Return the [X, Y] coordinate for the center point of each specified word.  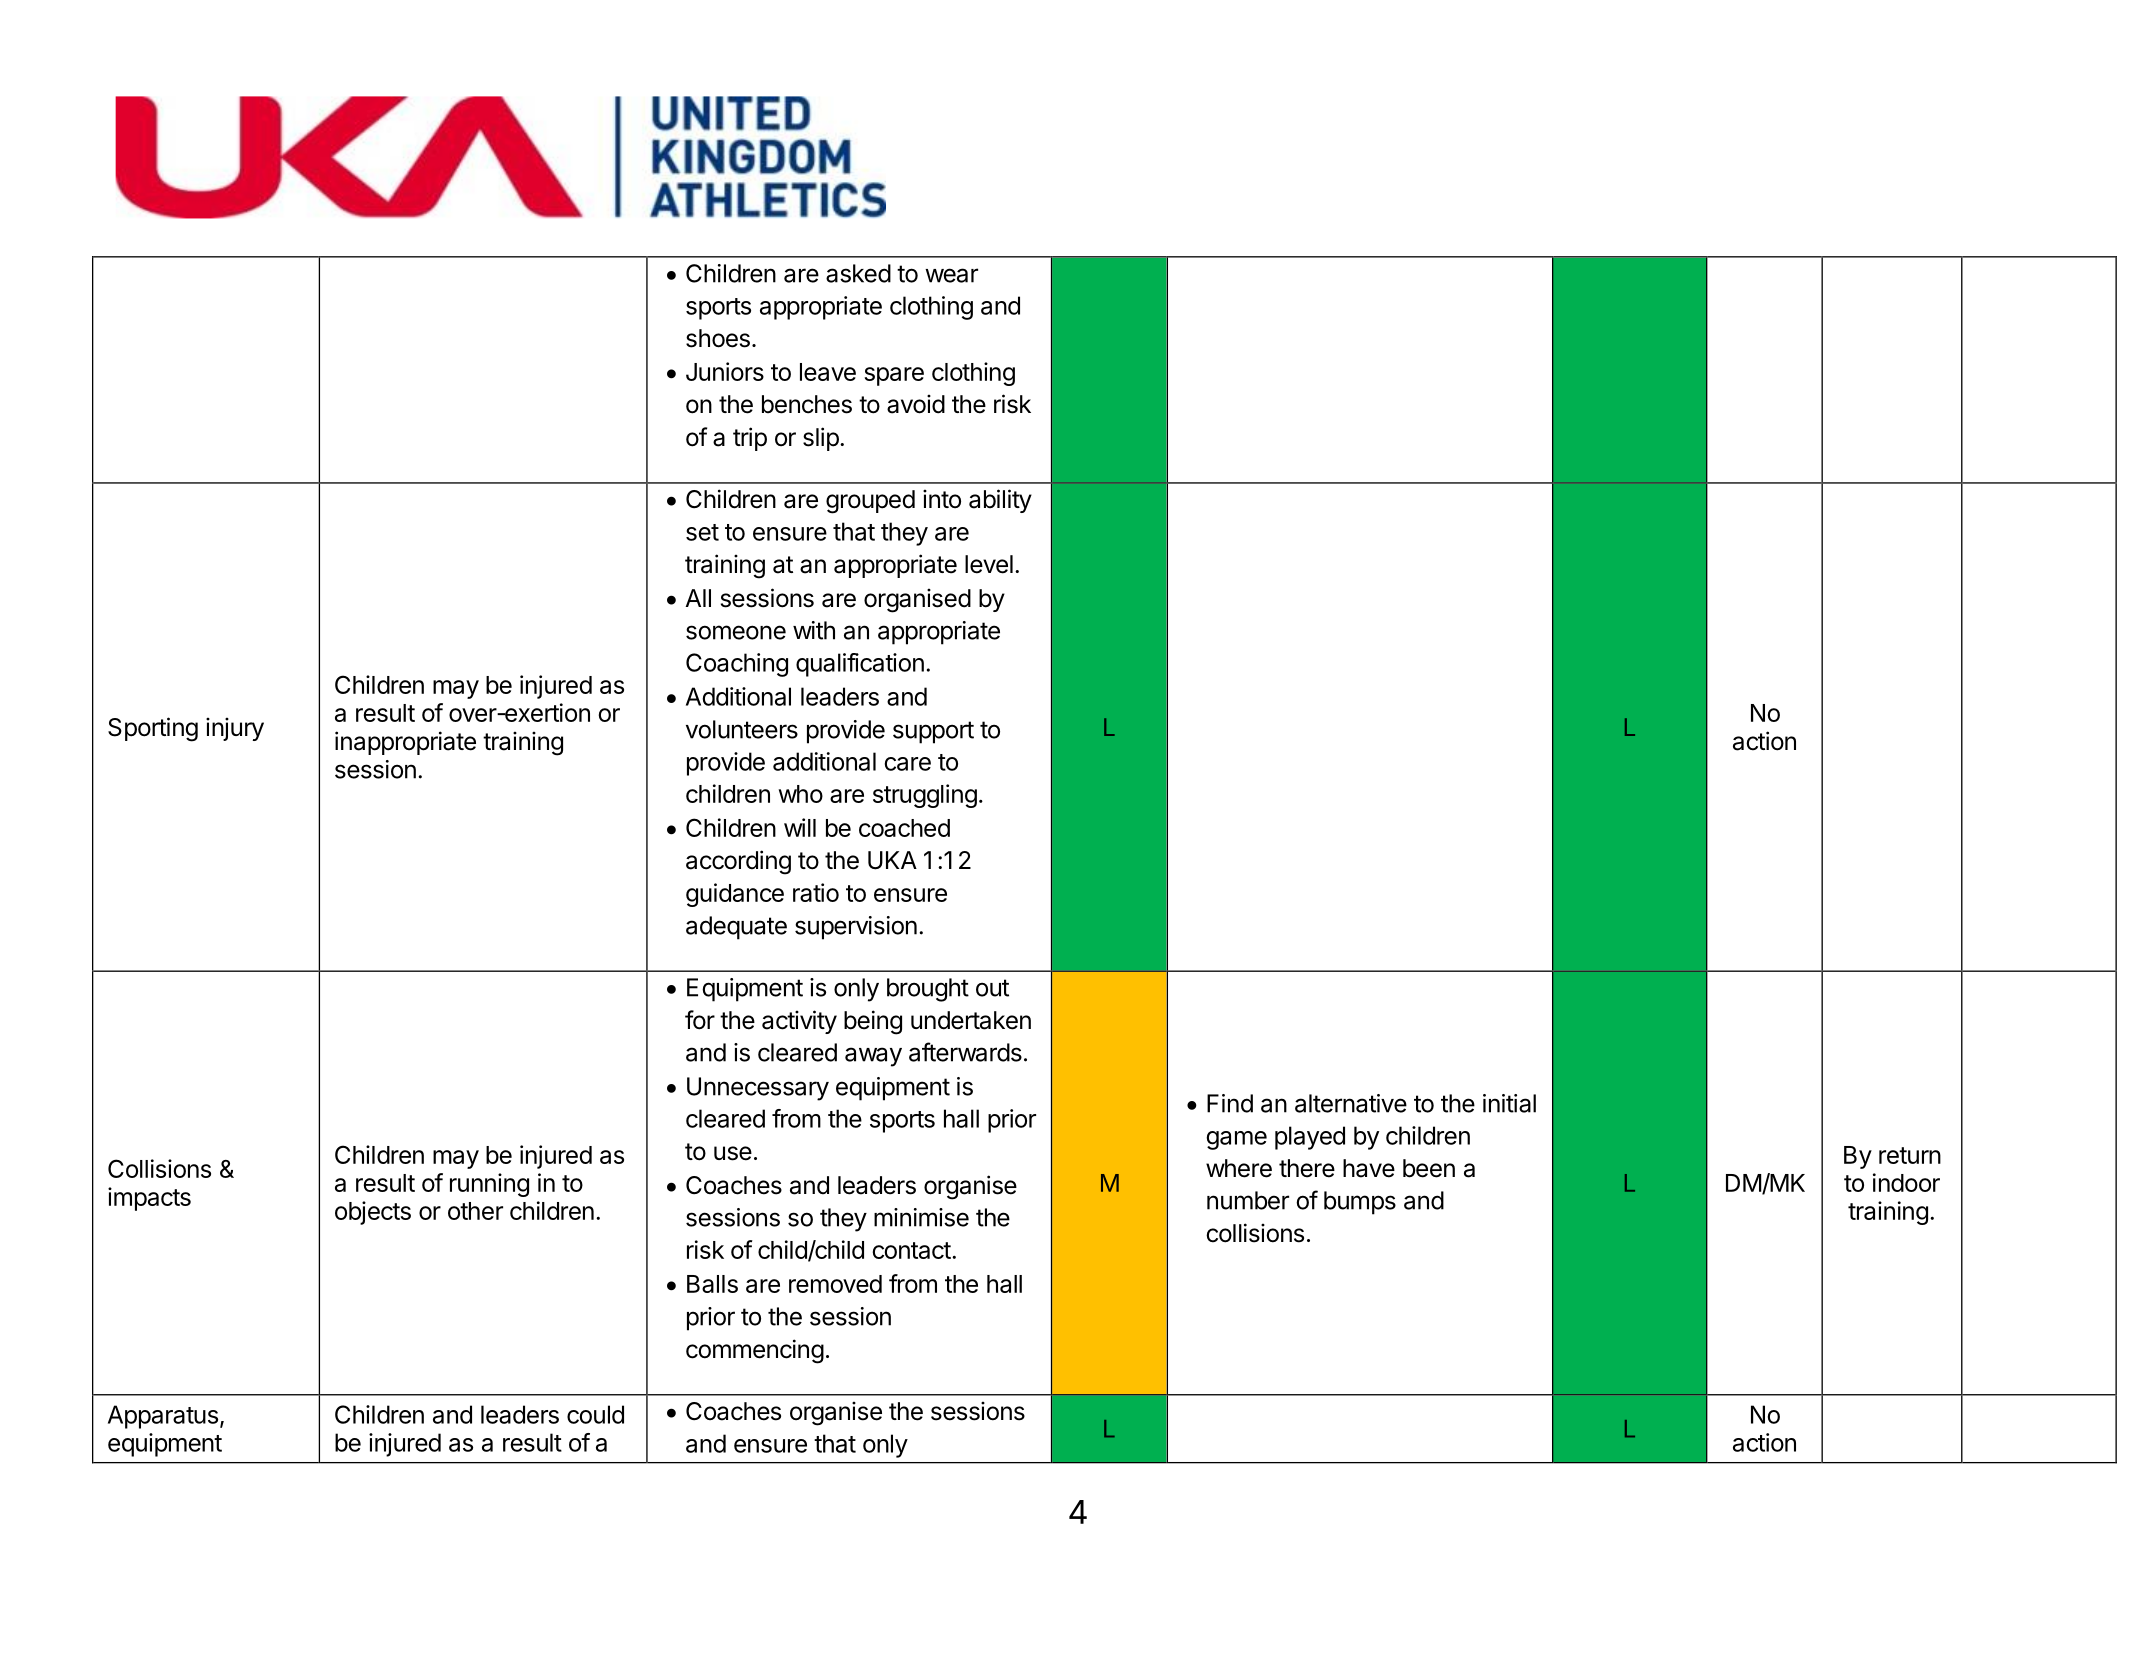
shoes [718, 338]
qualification [860, 665]
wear [951, 275]
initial [1509, 1103]
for [700, 1020]
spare [894, 376]
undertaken [971, 1020]
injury [235, 729]
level [989, 564]
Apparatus [163, 1417]
